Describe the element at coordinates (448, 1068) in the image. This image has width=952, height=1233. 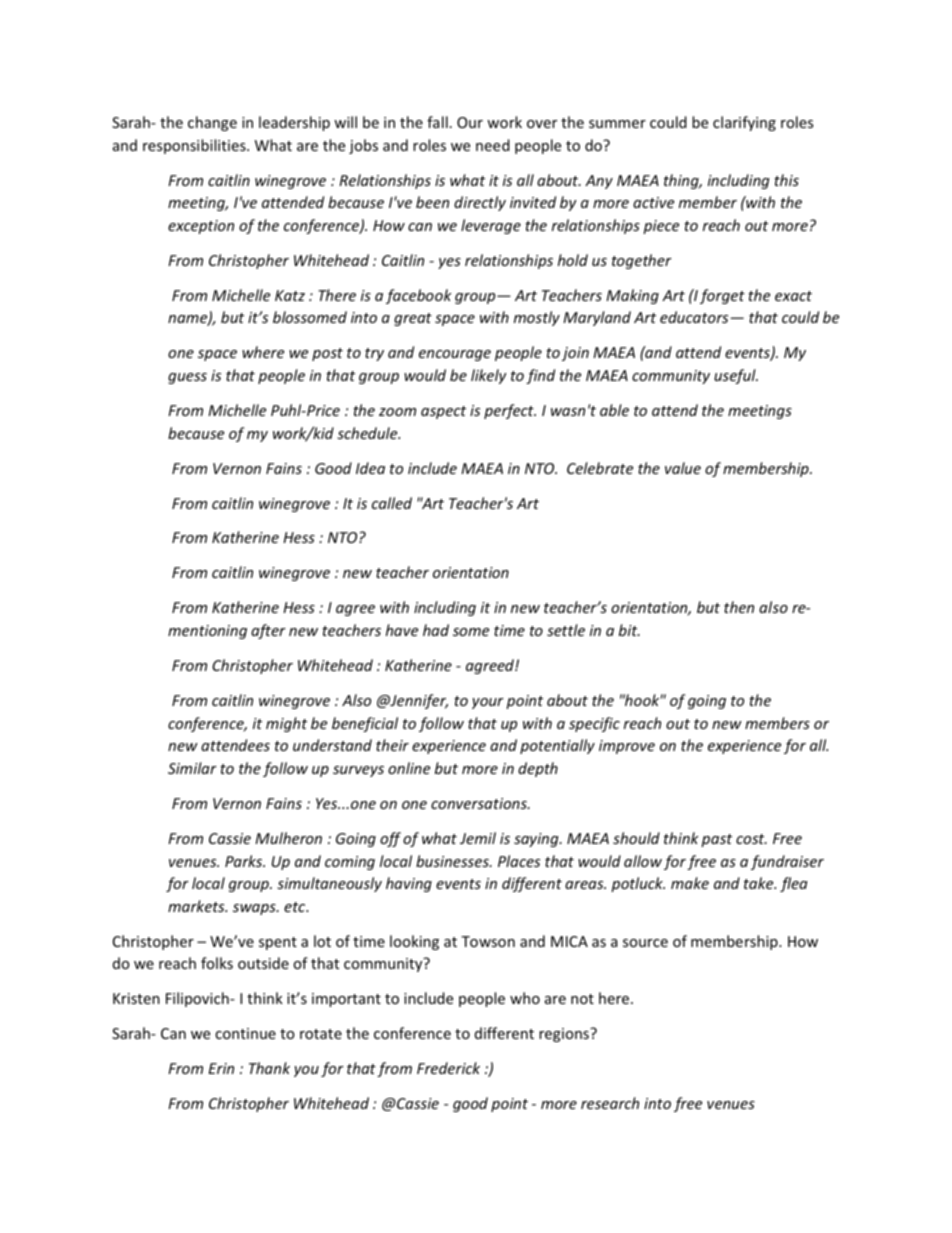
I see `Frederick` at that location.
